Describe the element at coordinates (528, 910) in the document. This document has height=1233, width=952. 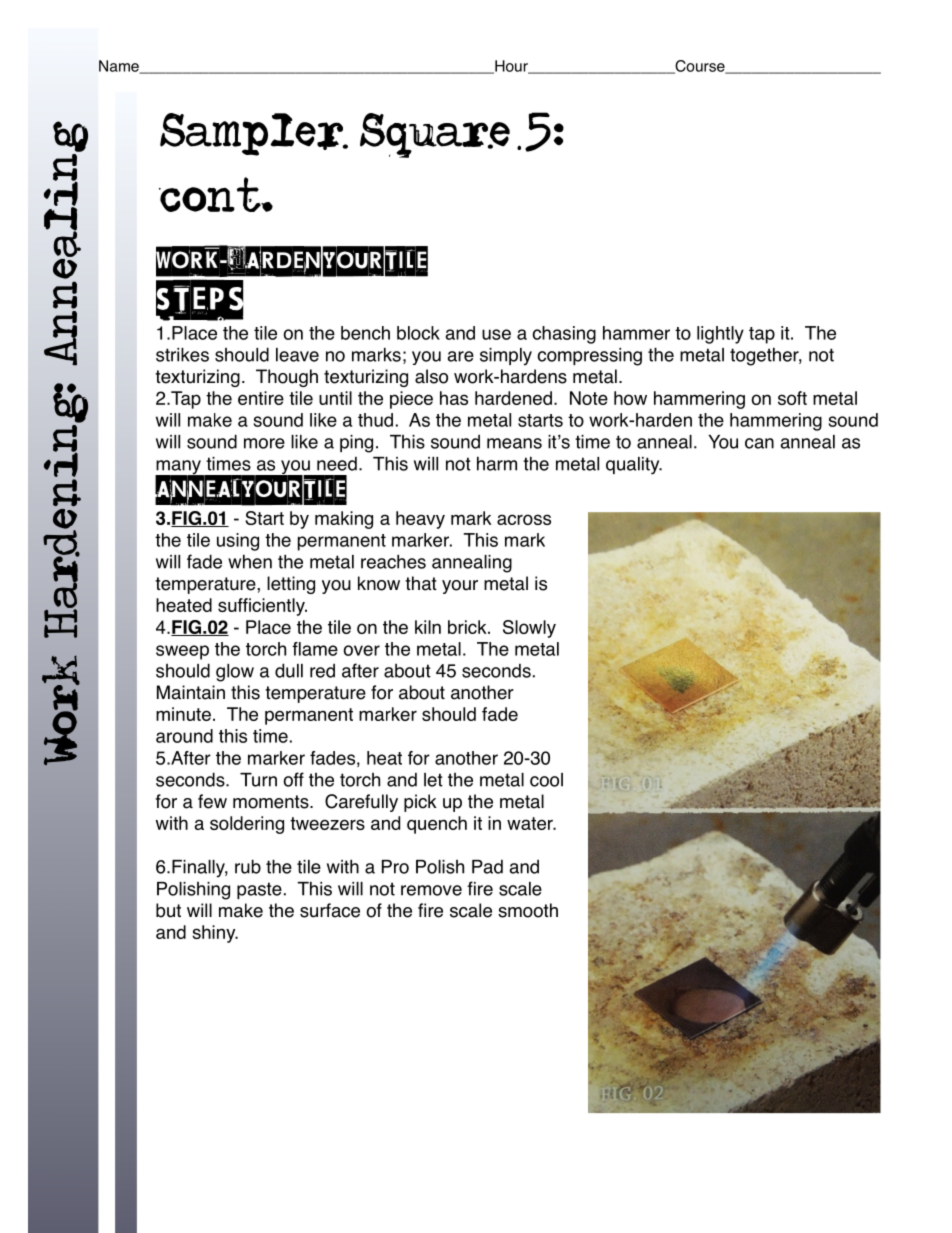
I see `smooth` at that location.
